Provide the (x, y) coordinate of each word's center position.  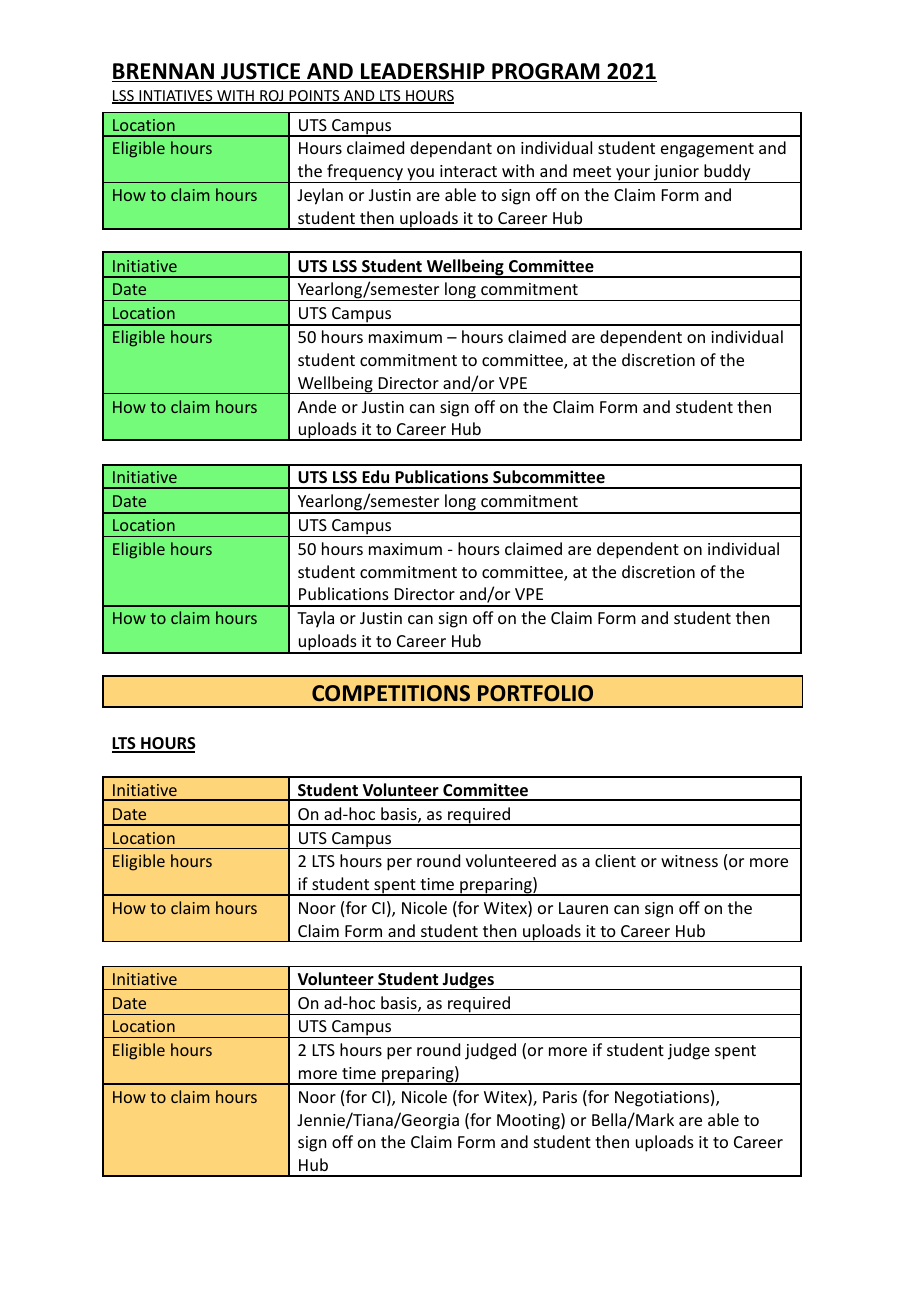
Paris (560, 1097)
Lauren (583, 908)
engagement (707, 150)
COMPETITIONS (391, 693)
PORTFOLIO (535, 693)
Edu (375, 476)
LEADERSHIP (423, 72)
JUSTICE (261, 72)
